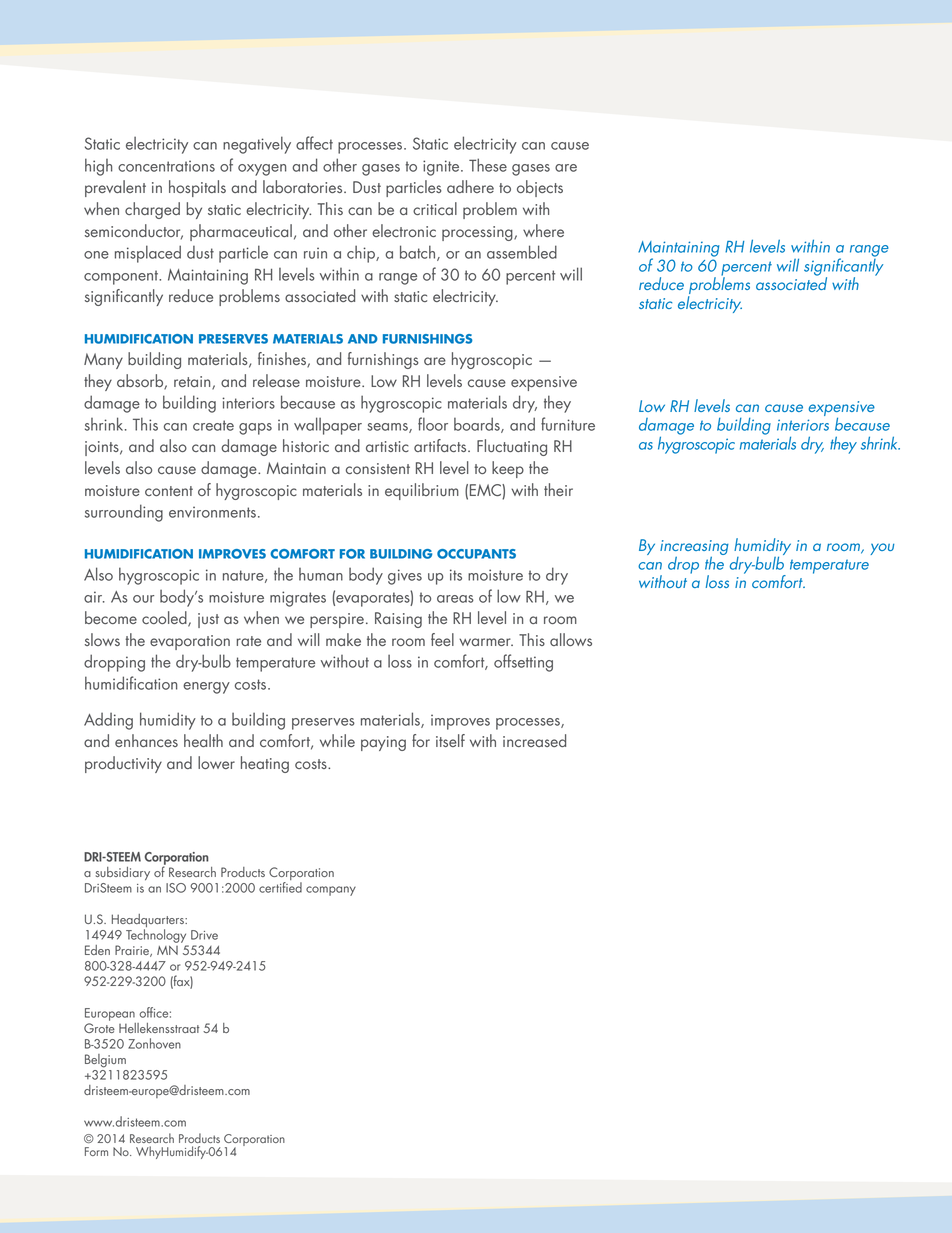  What do you see at coordinates (540, 188) in the screenshot?
I see `objects` at bounding box center [540, 188].
